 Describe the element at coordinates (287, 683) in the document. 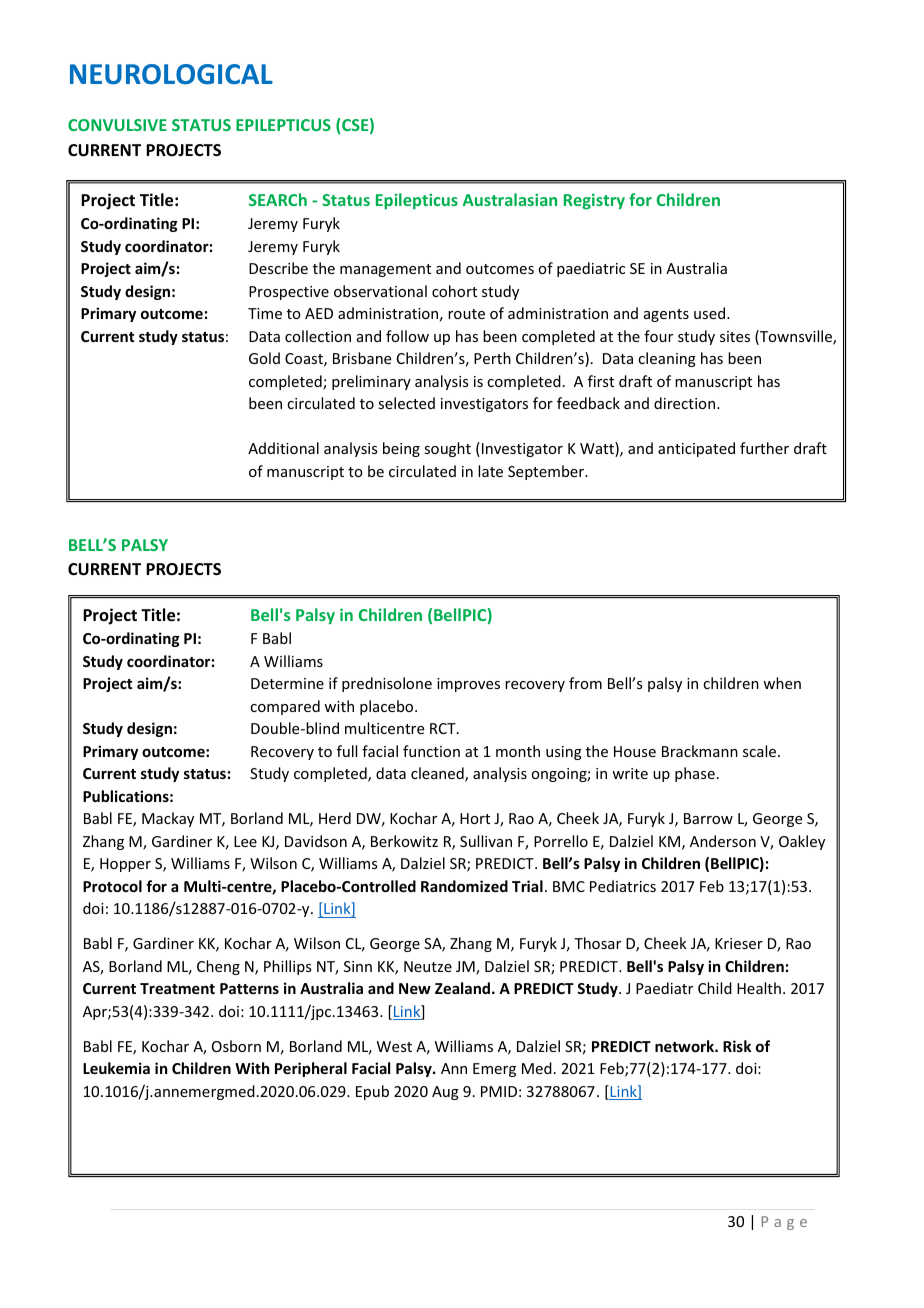

I see `Determine` at that location.
